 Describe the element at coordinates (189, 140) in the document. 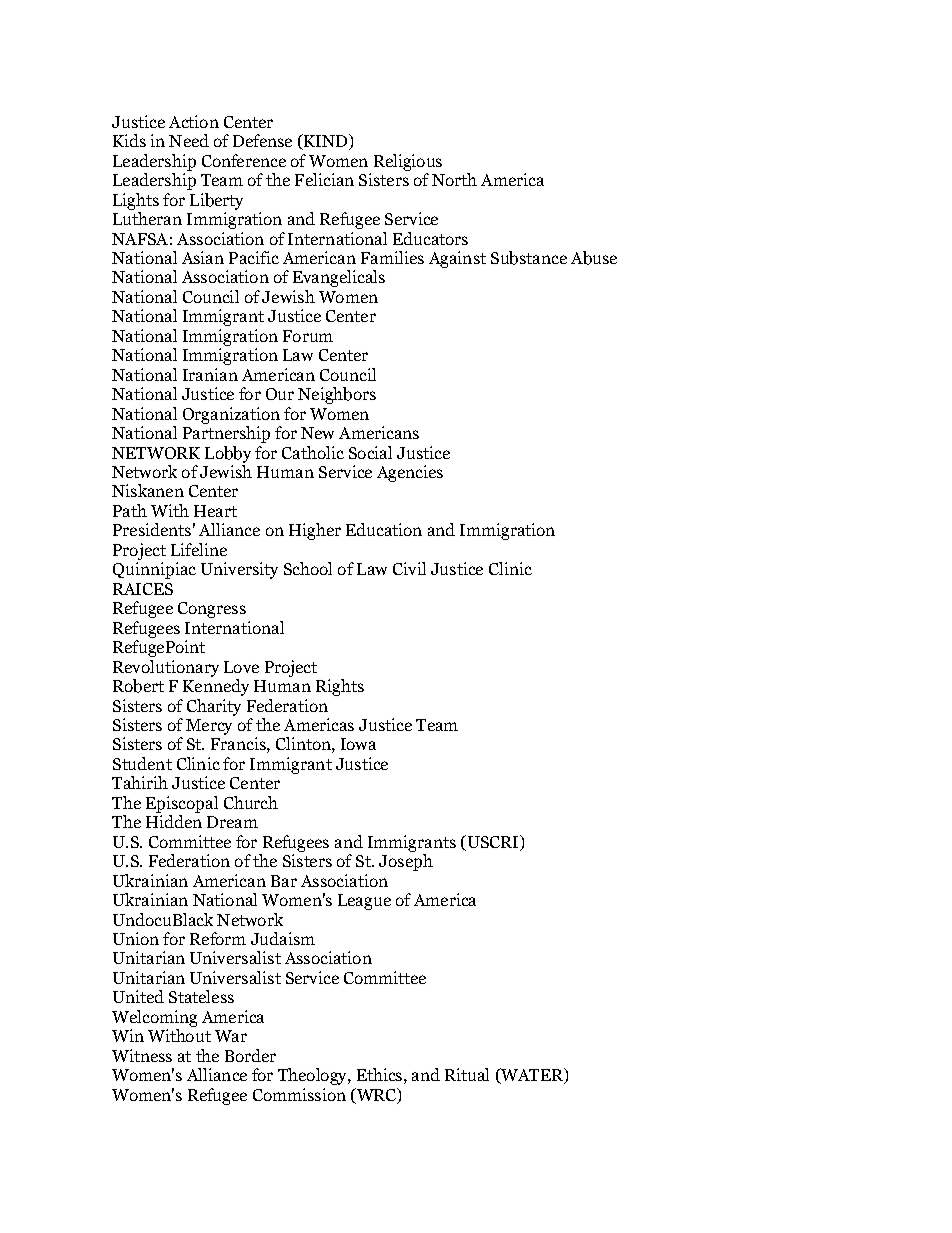

I see `Need` at that location.
